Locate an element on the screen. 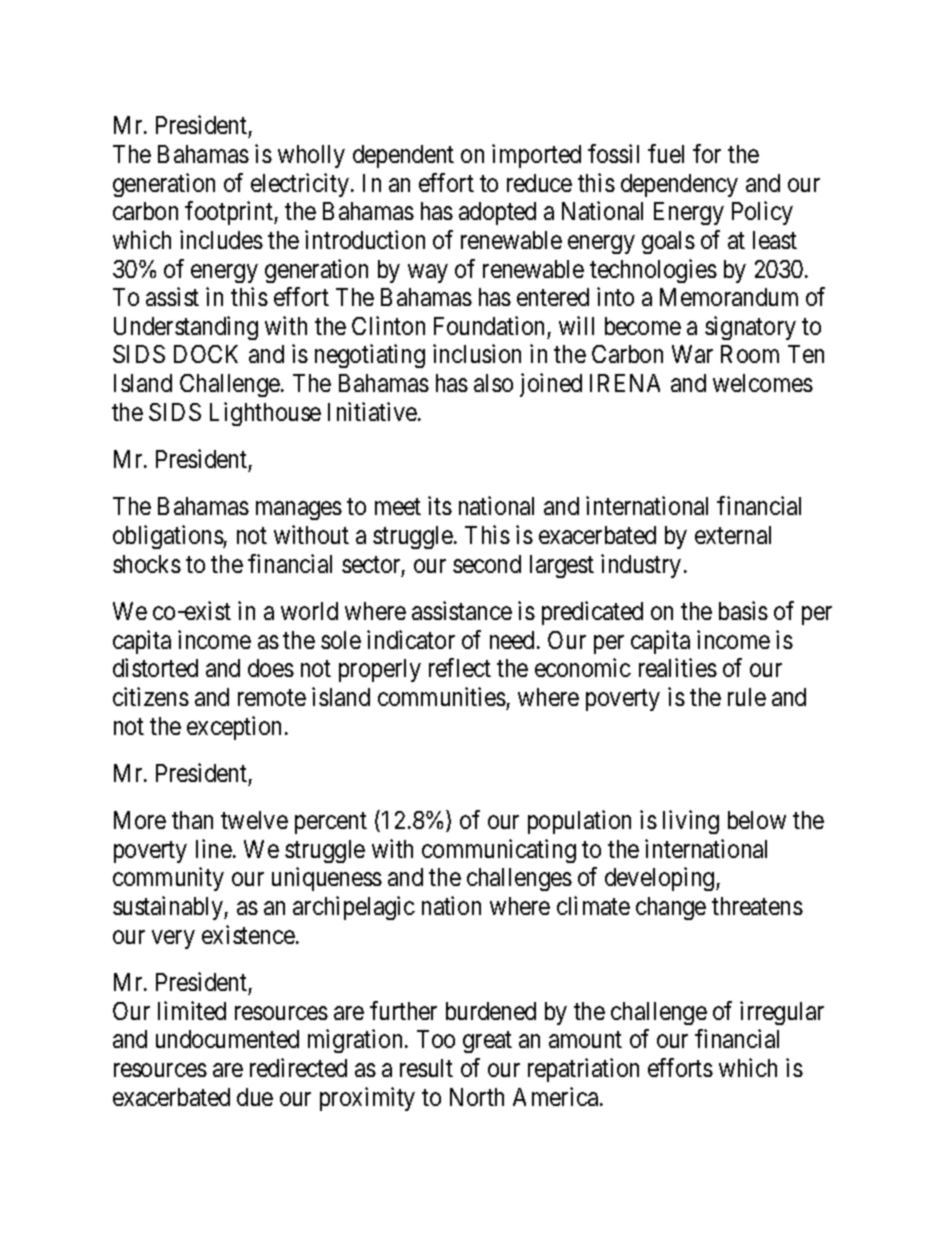  does is located at coordinates (271, 668).
